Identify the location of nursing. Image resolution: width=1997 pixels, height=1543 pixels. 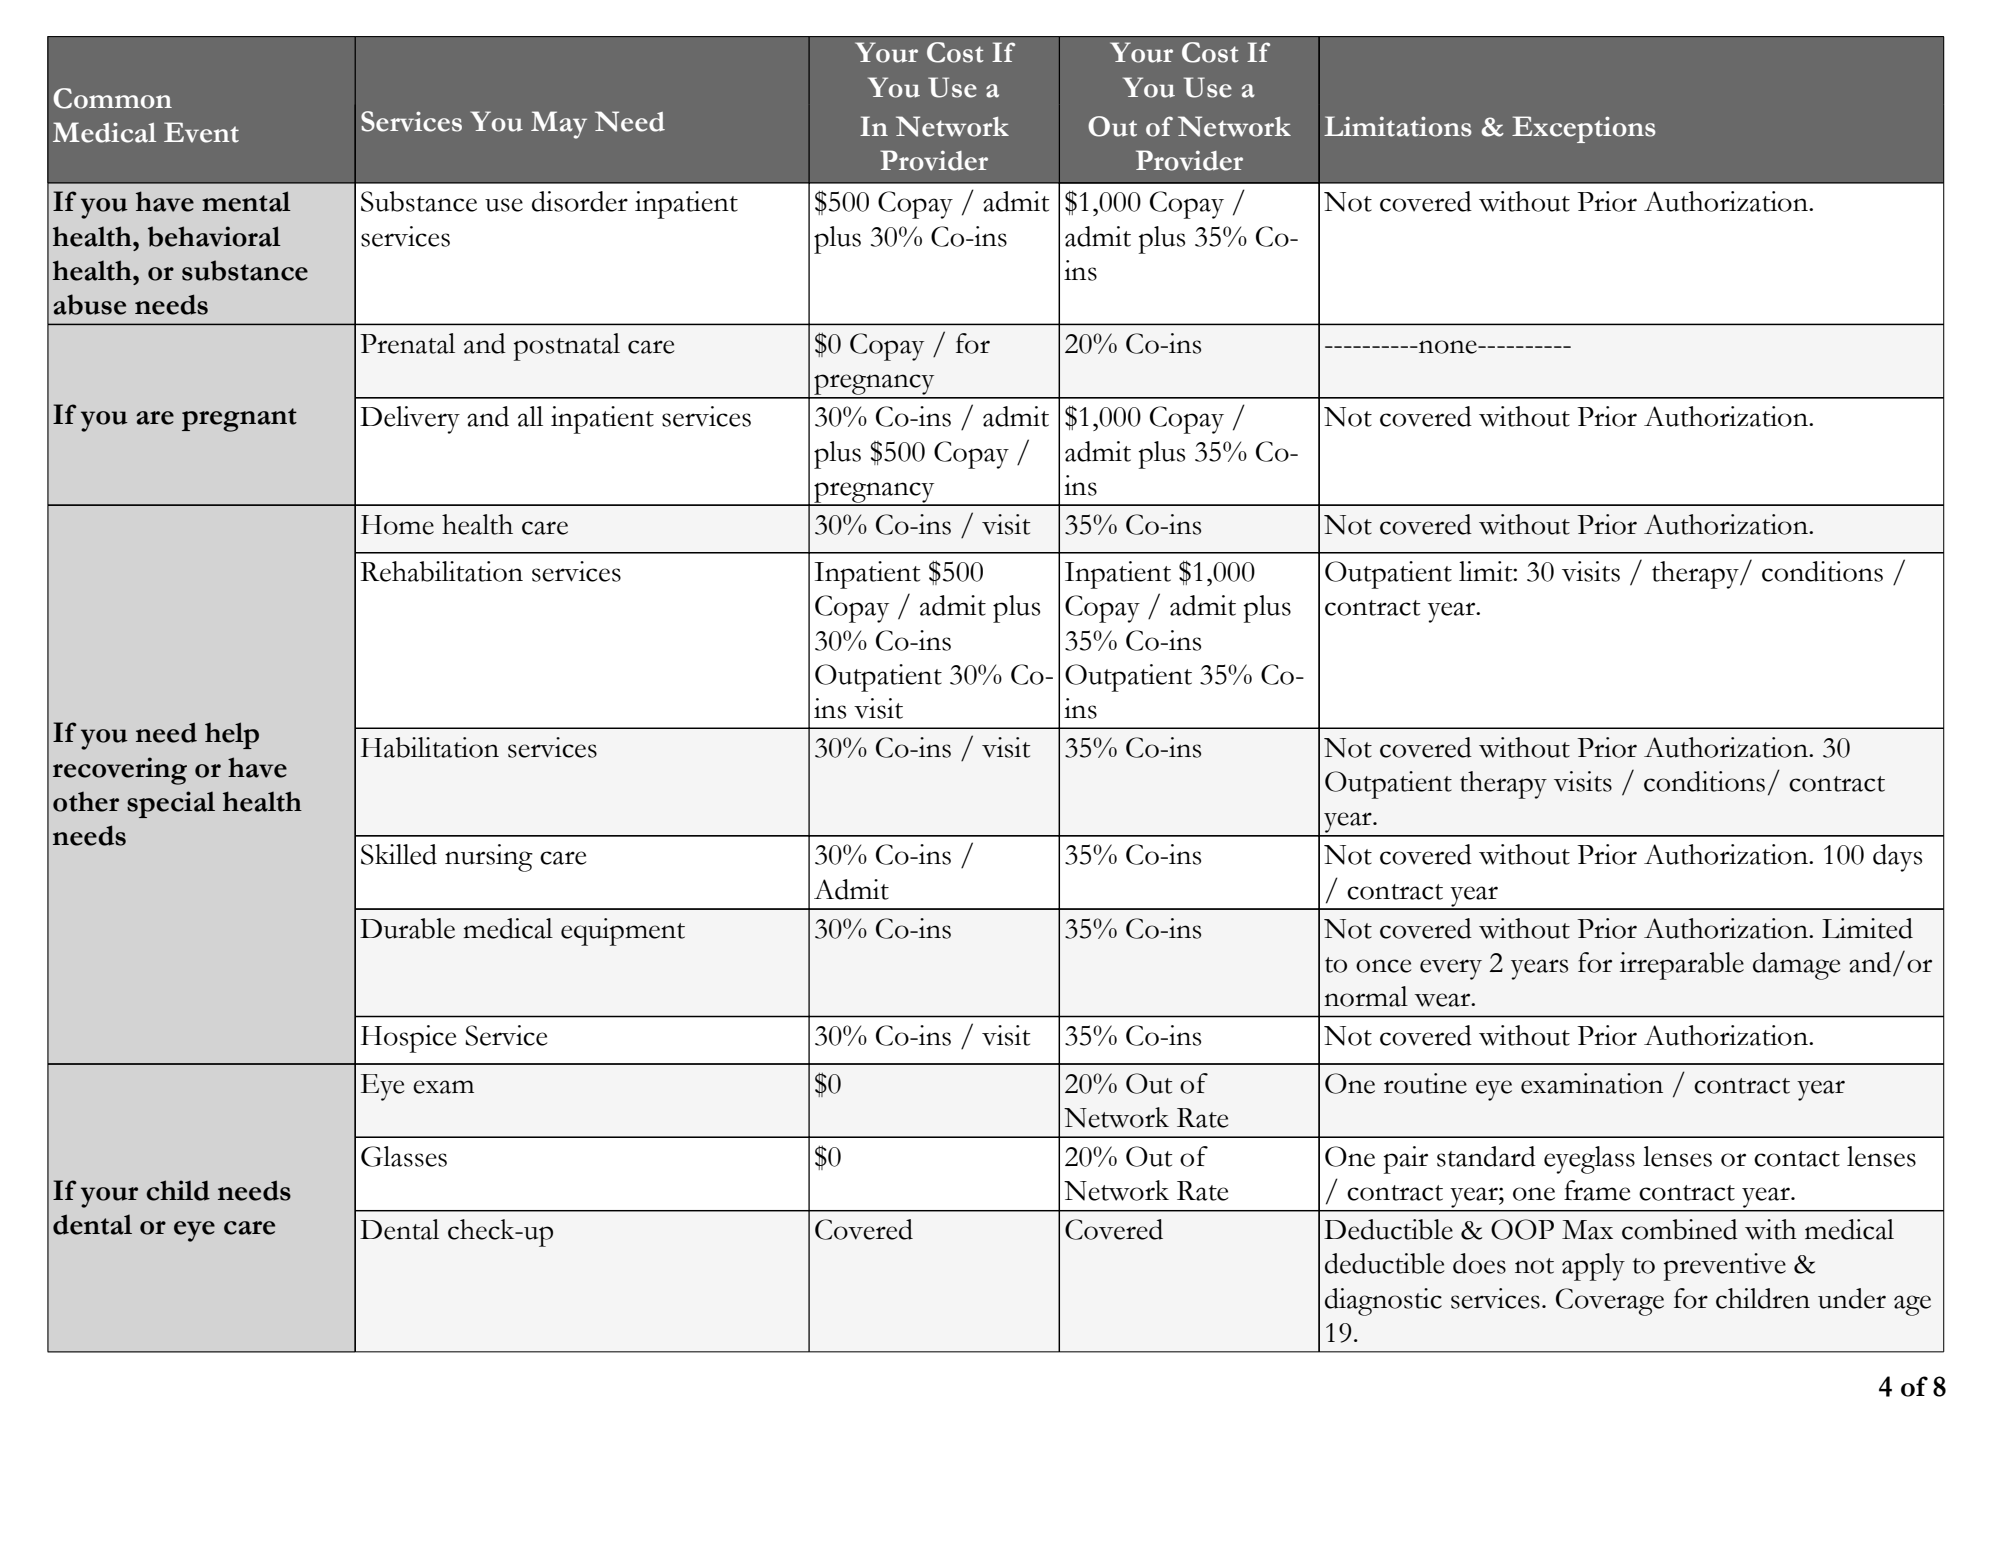
(489, 858).
